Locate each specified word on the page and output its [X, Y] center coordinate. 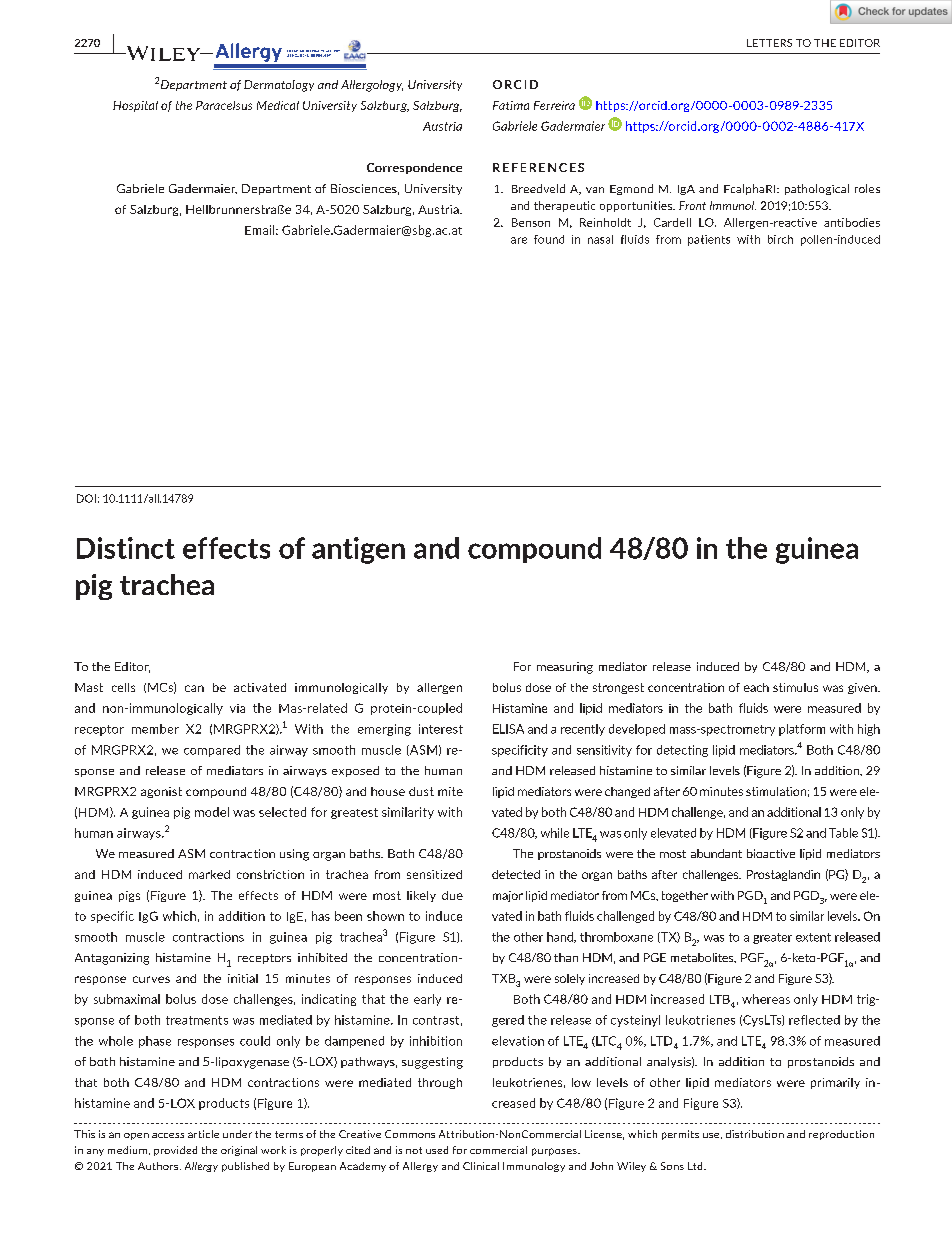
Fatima [511, 105]
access [168, 1135]
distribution [755, 1134]
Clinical [481, 1166]
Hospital [135, 106]
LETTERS [769, 43]
